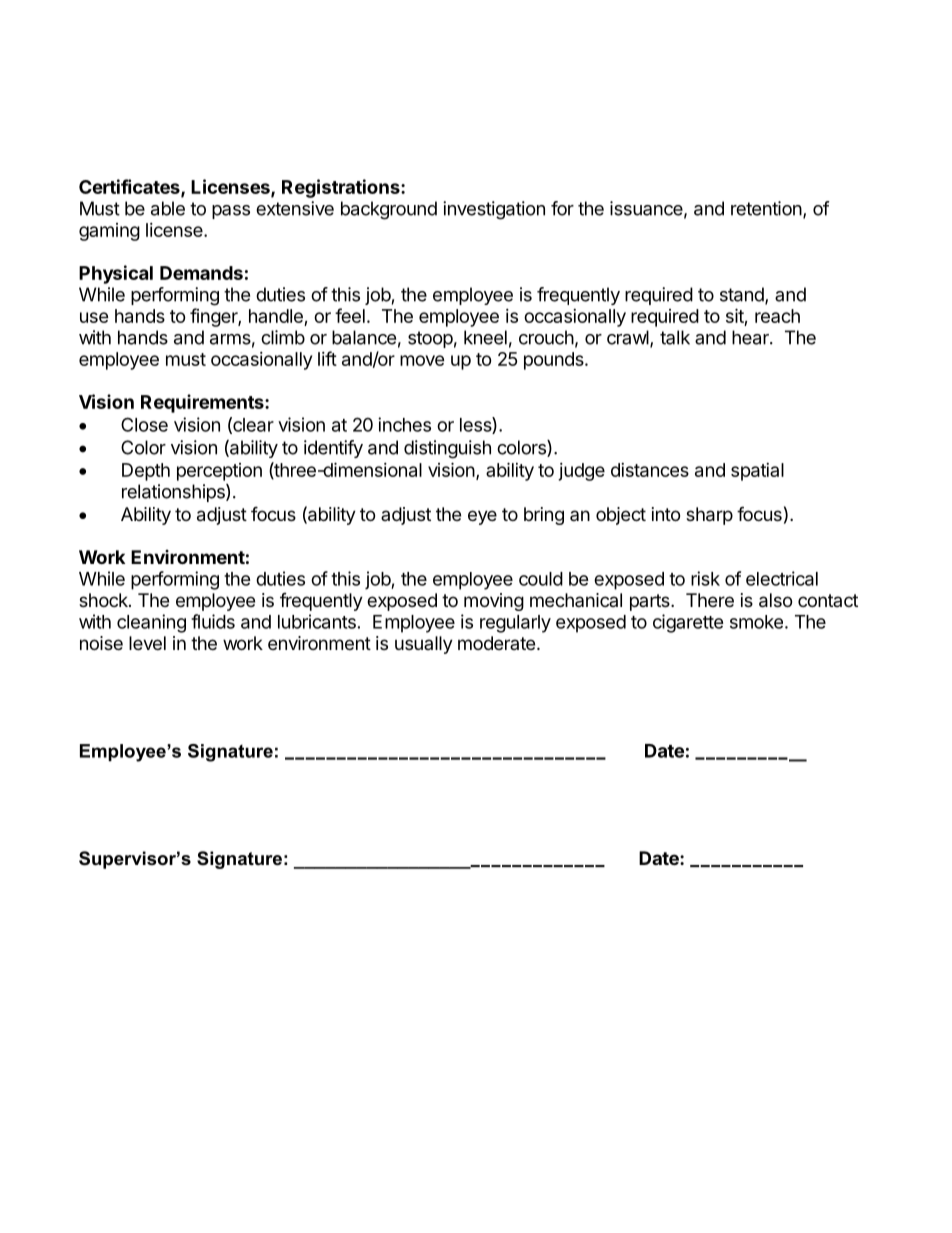 The height and width of the screenshot is (1233, 952). I want to click on moderate, so click(496, 643).
